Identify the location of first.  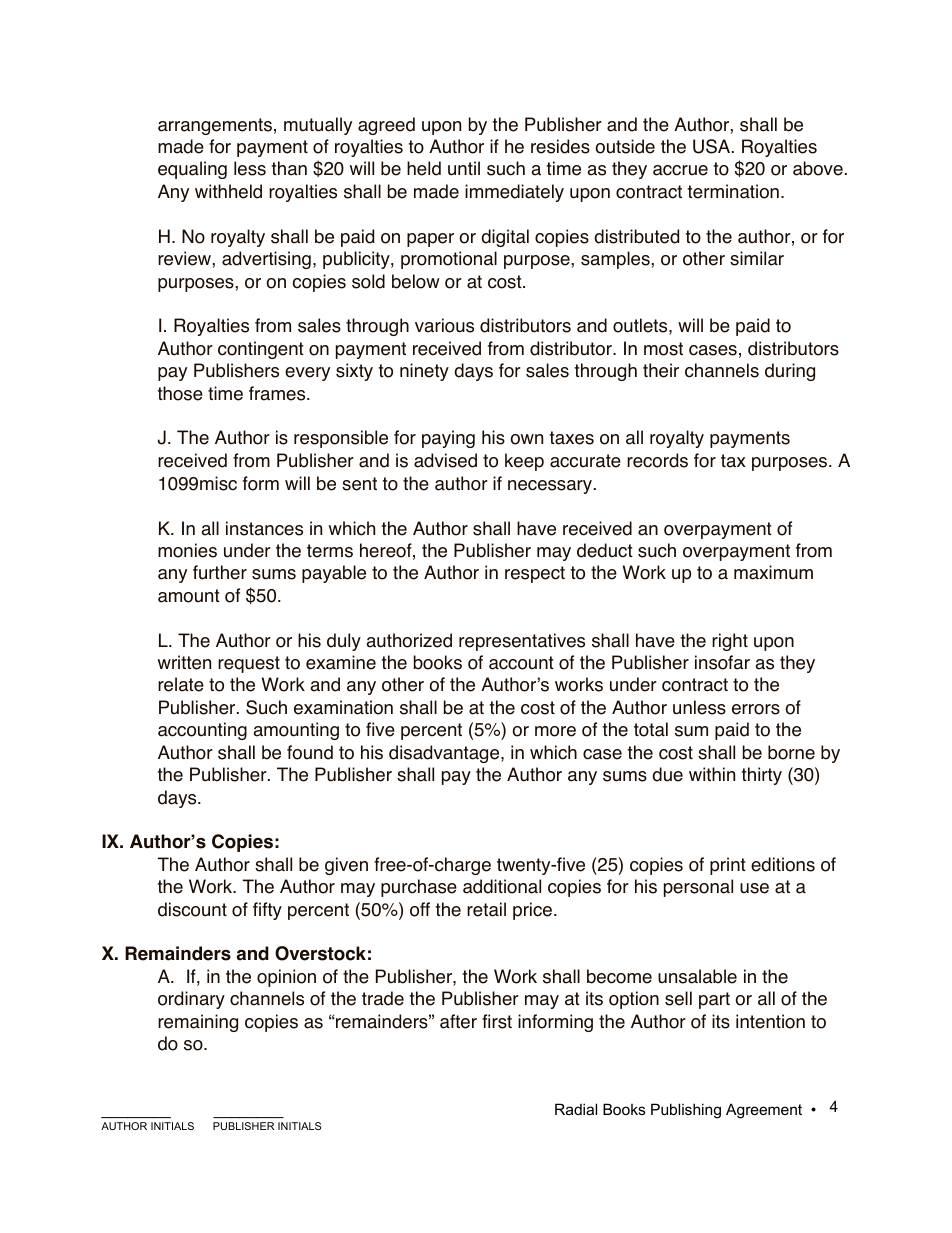
(497, 1021).
